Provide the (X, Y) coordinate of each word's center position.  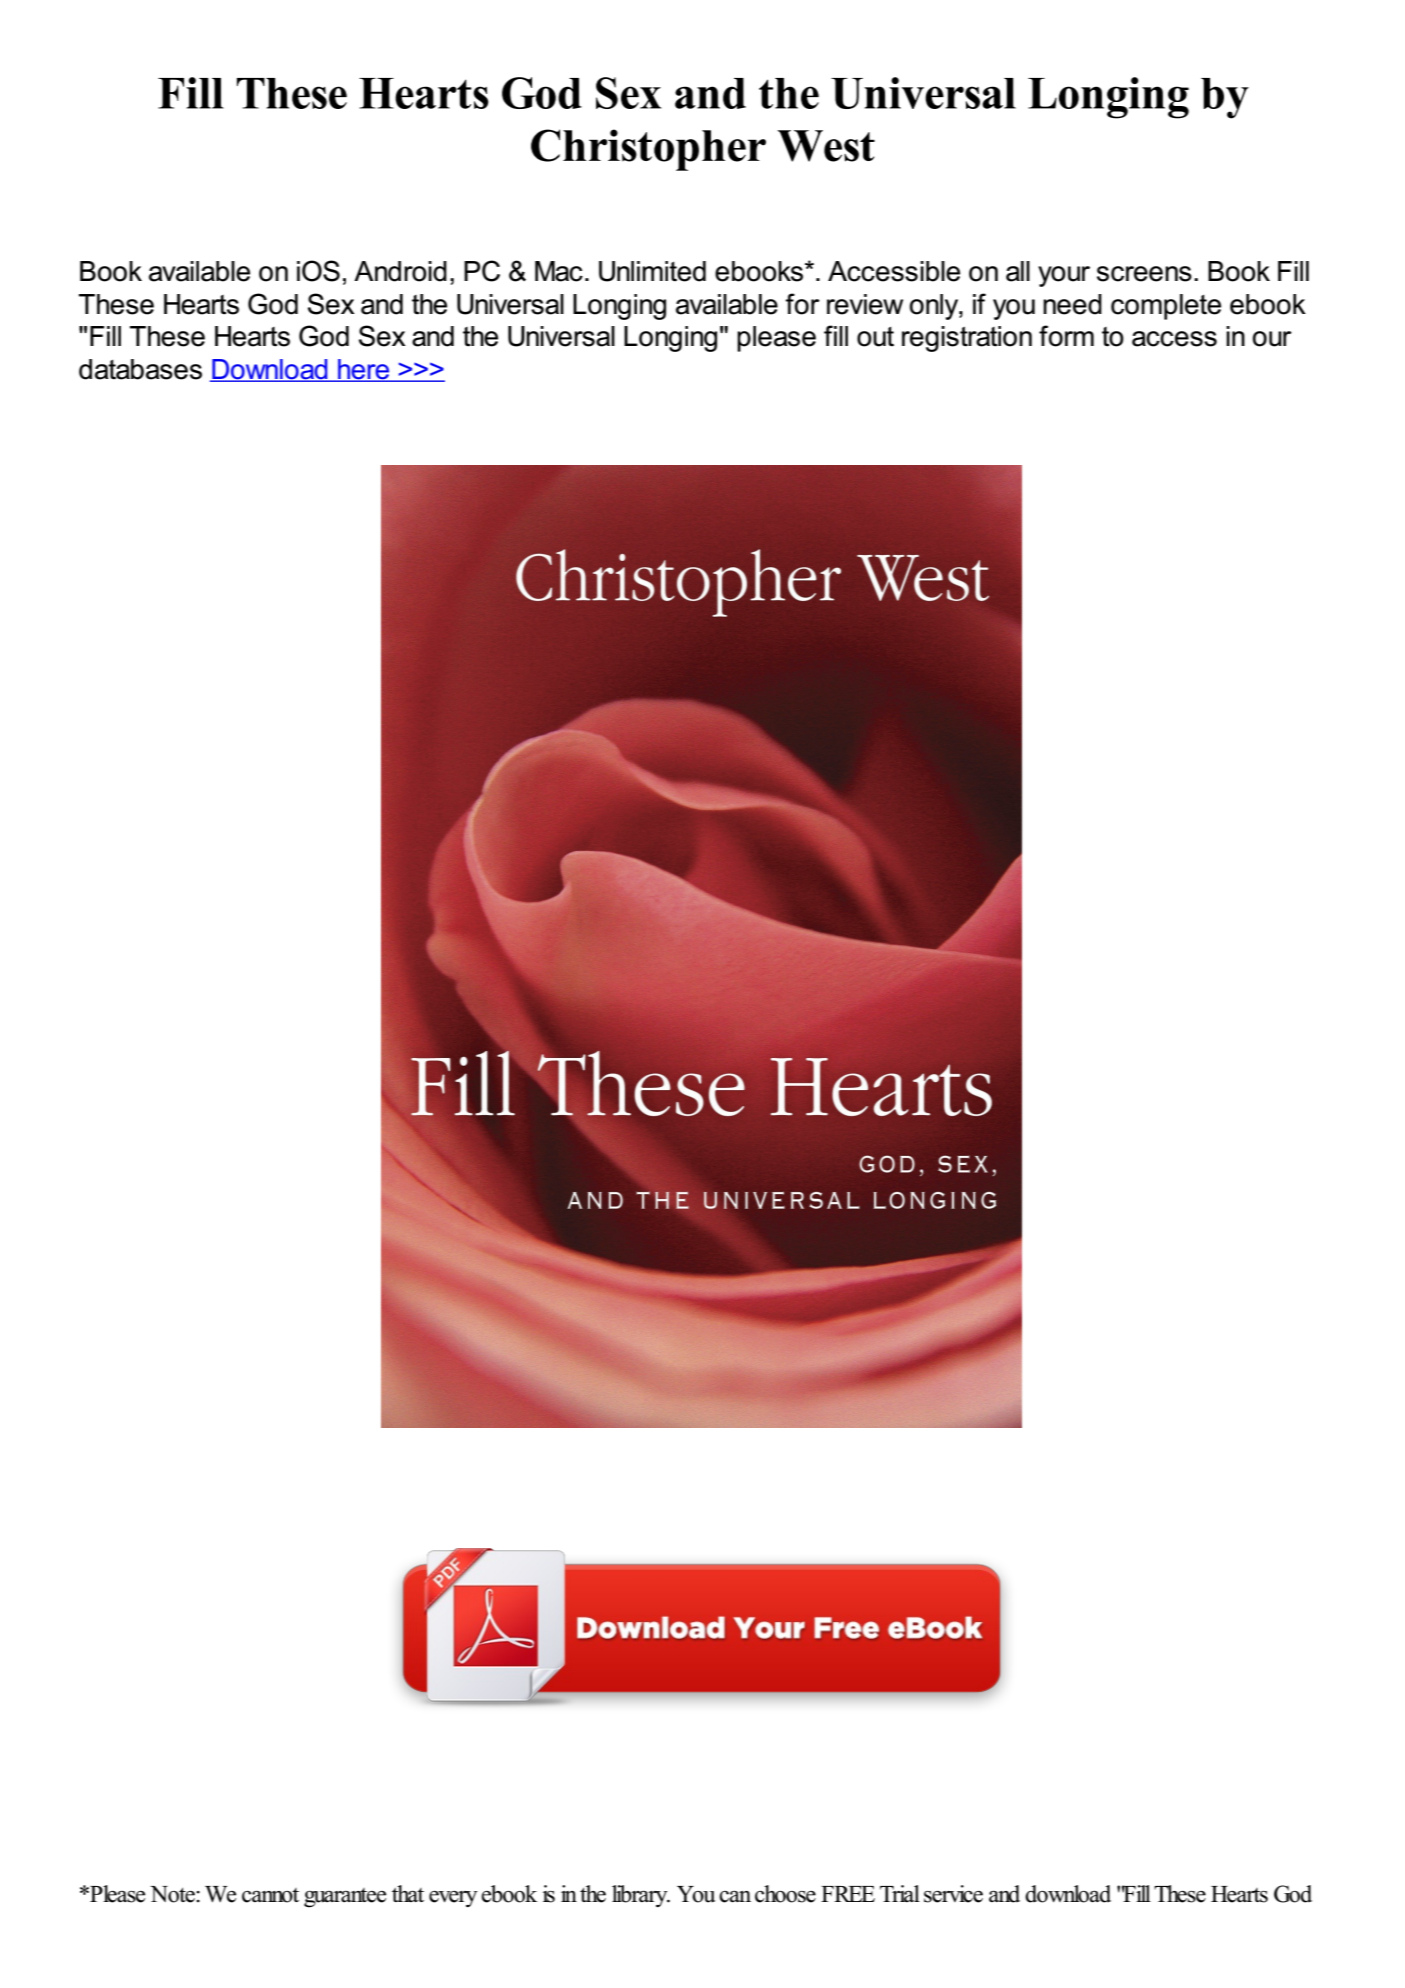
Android (400, 271)
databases (140, 369)
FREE (848, 1894)
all (1018, 271)
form (1066, 336)
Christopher (648, 150)
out (875, 337)
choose (785, 1894)
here (364, 370)
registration (967, 339)
